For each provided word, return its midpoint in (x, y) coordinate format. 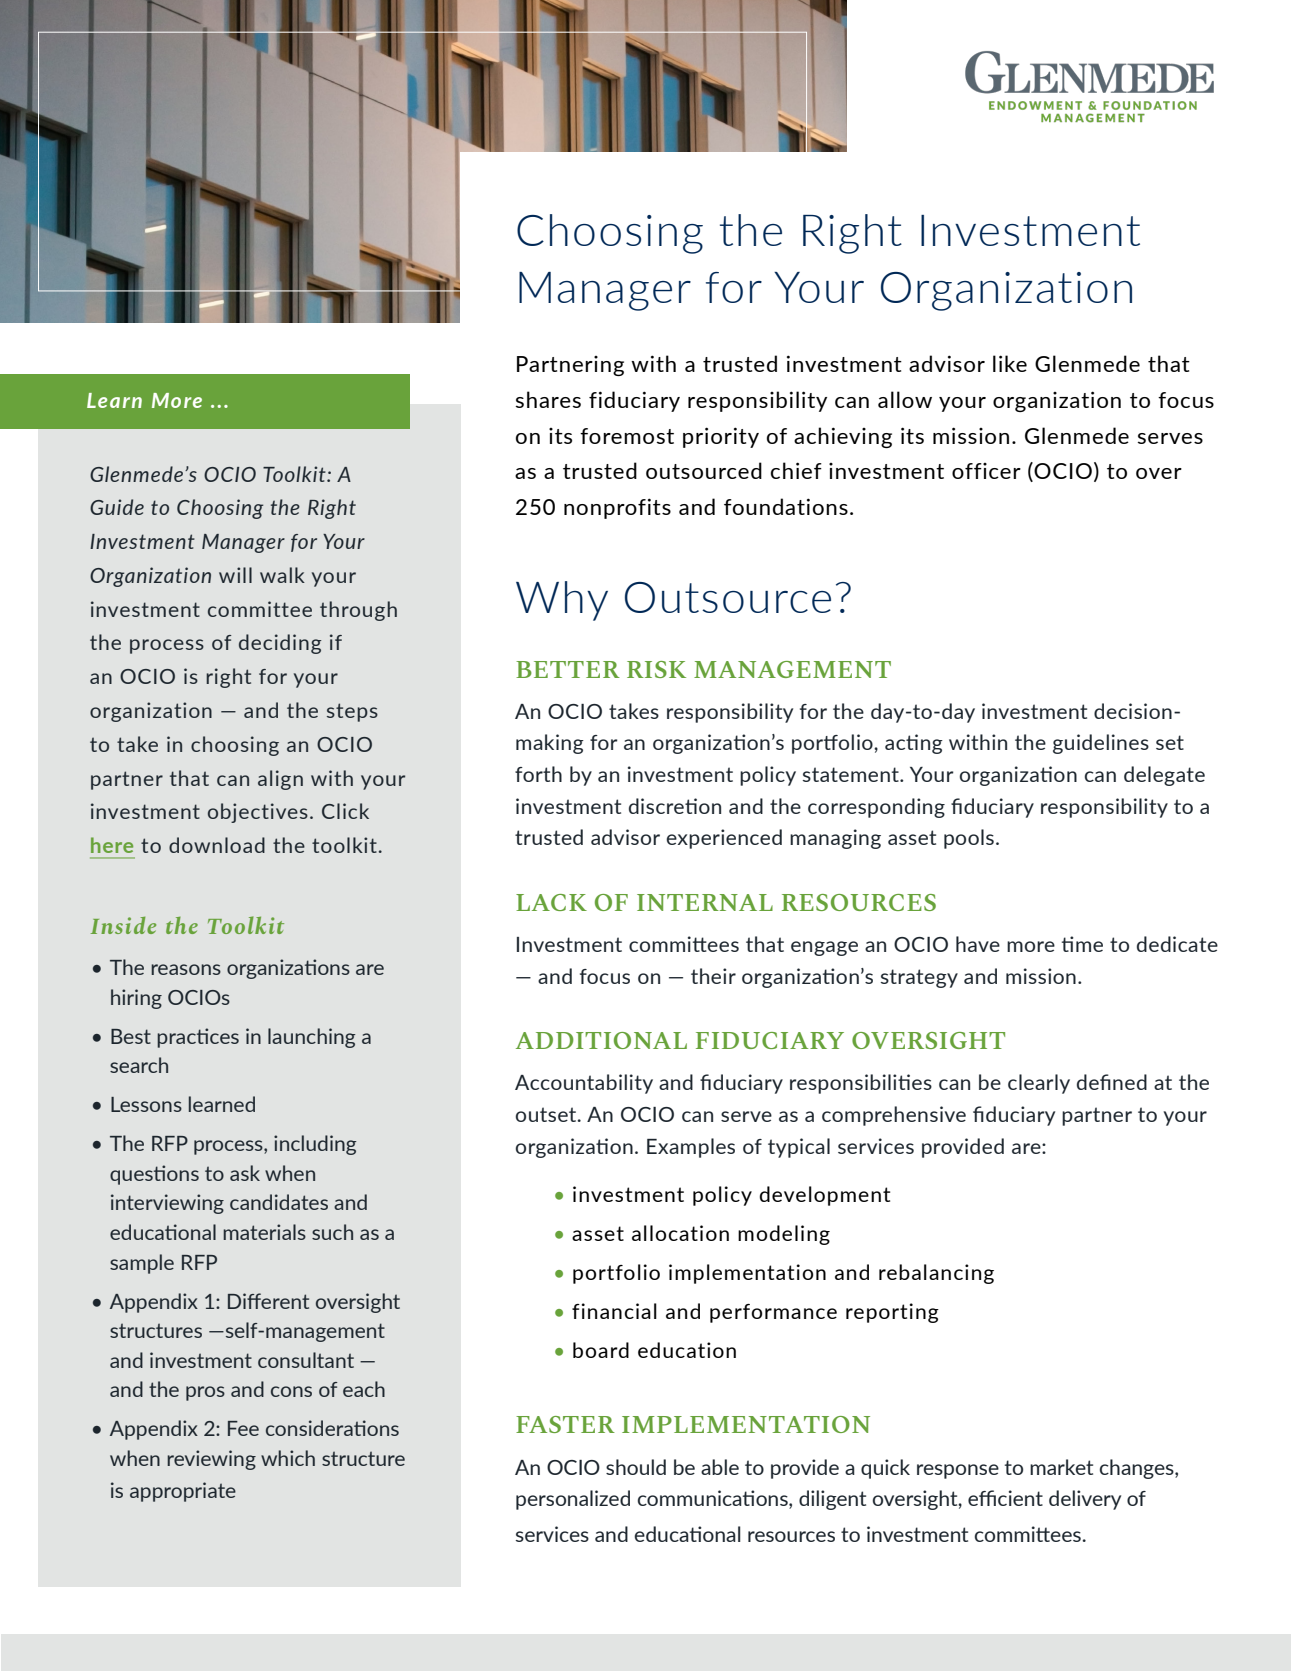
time (1082, 944)
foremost (627, 436)
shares (548, 399)
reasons (186, 969)
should (636, 1467)
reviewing (211, 1460)
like (1010, 363)
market (1061, 1467)
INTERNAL (705, 902)
